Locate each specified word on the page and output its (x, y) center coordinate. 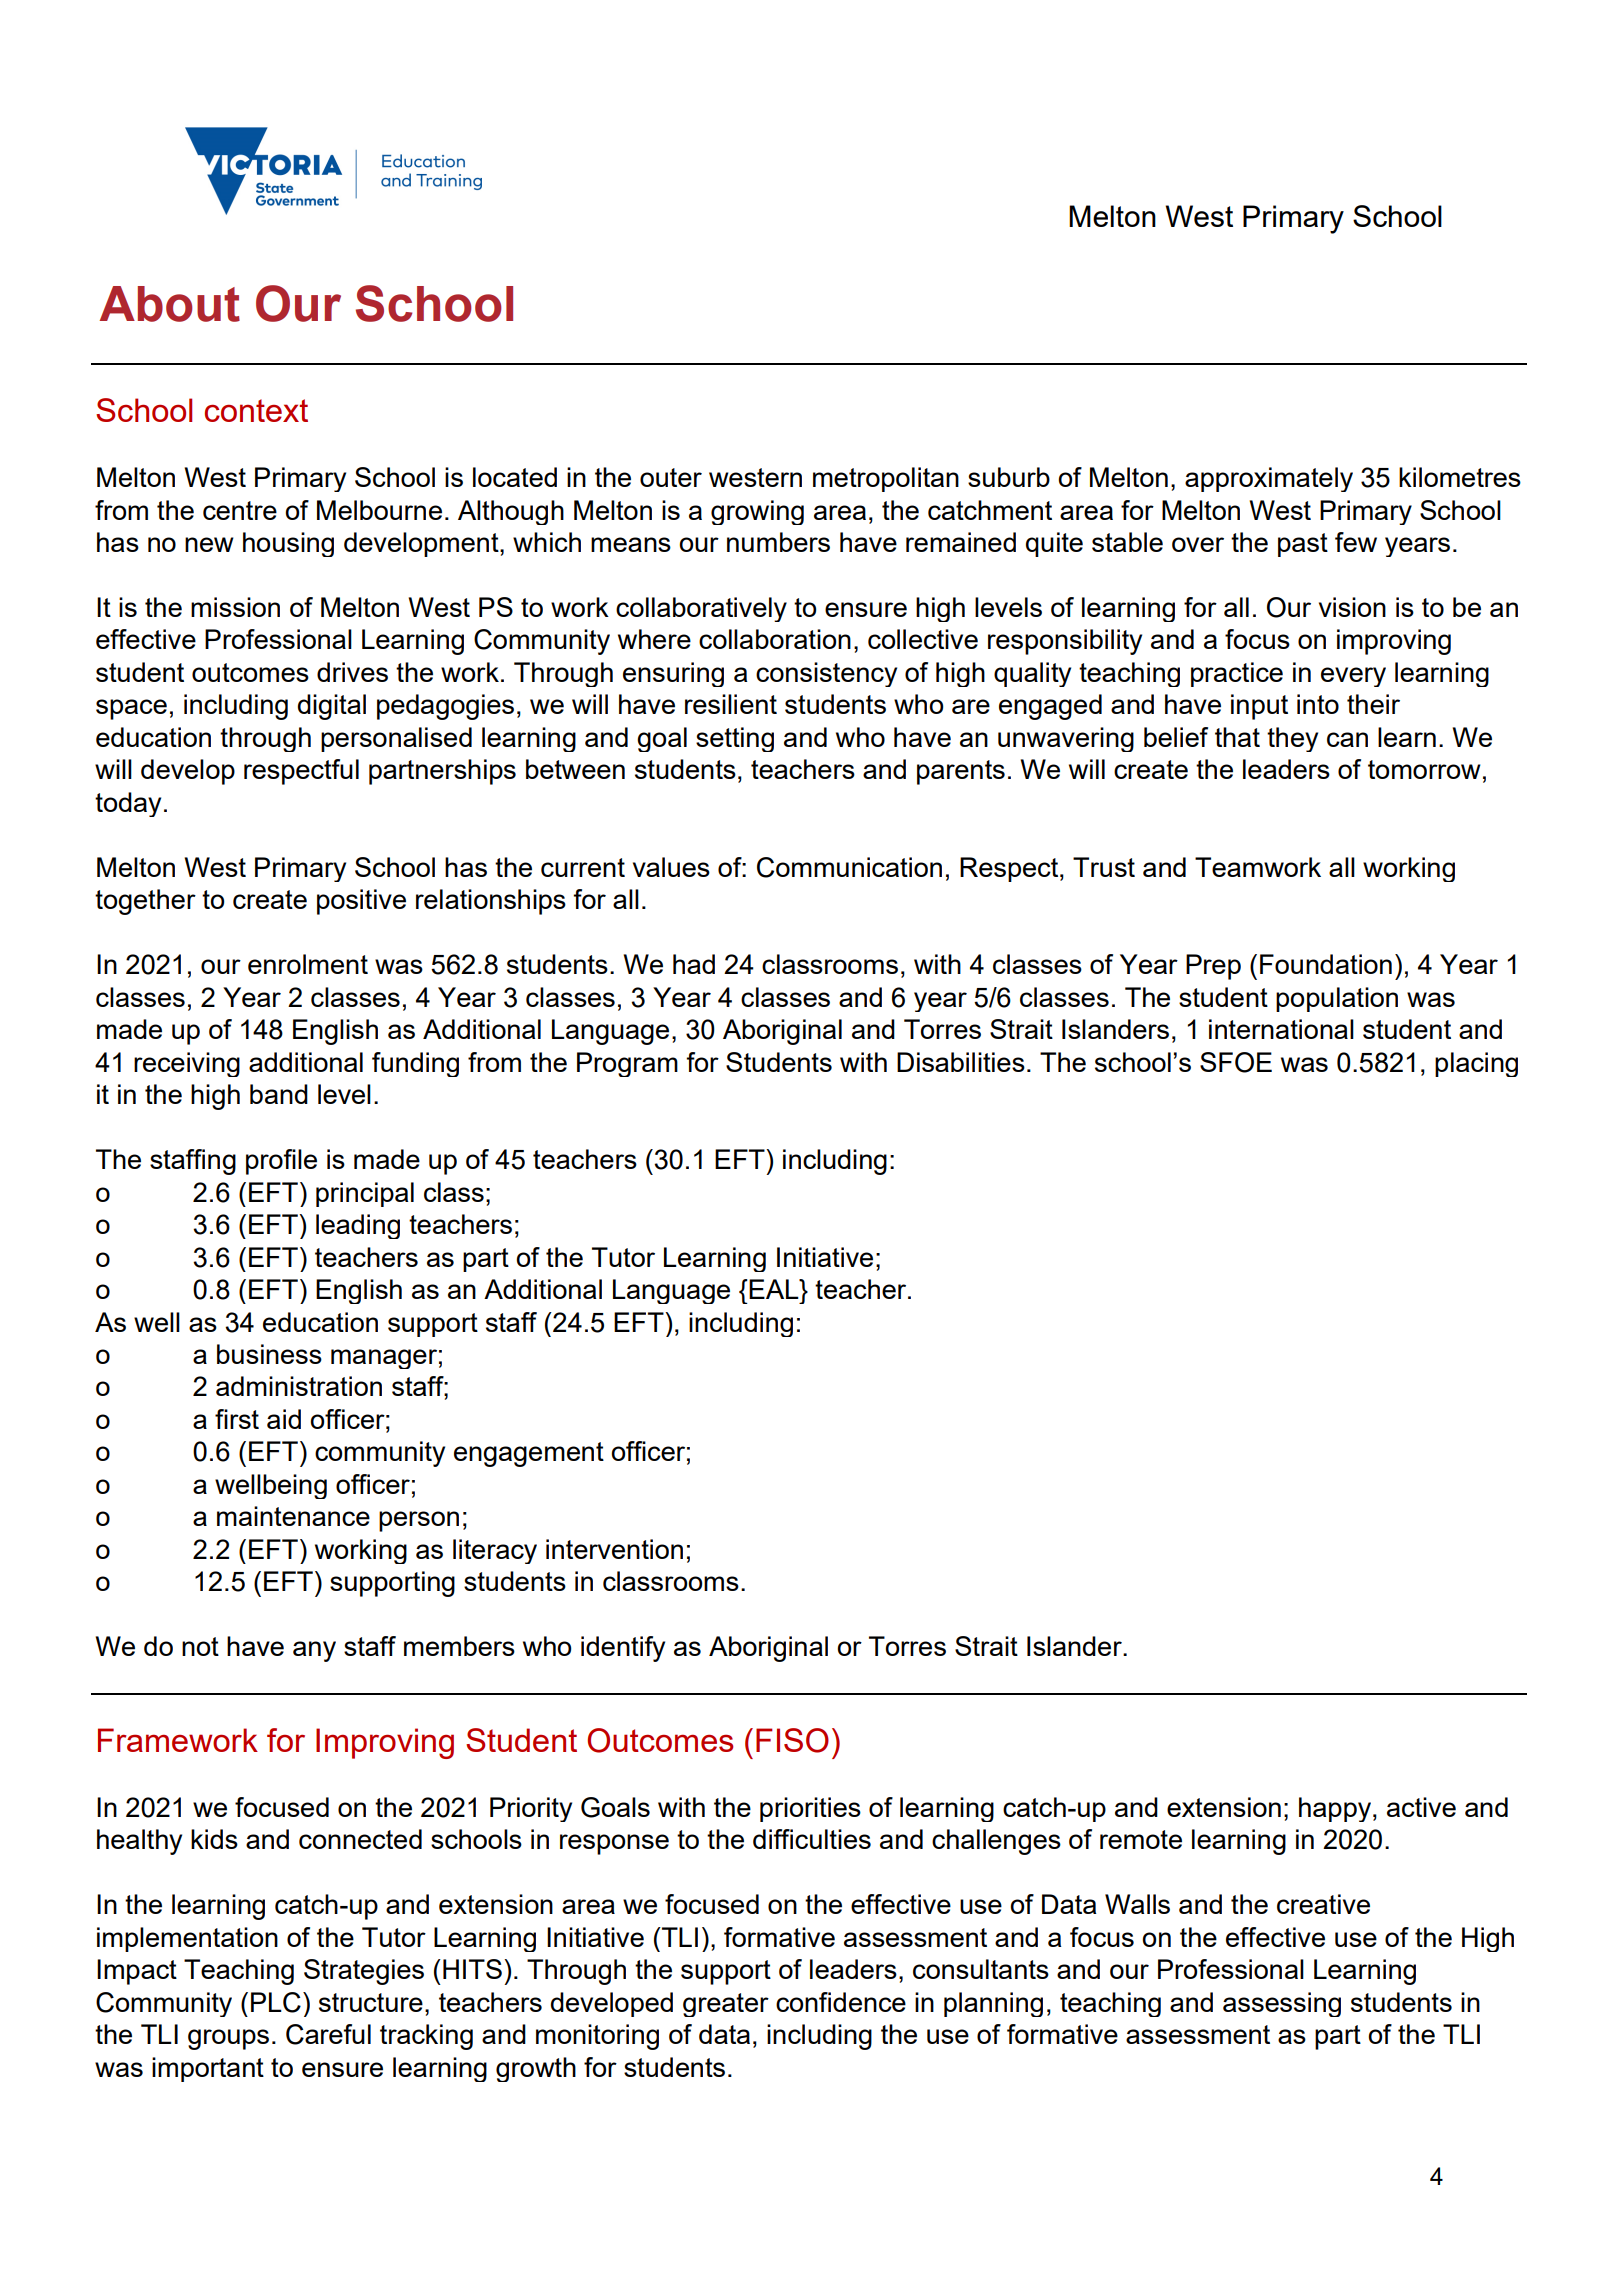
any (314, 1651)
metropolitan (886, 479)
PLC (276, 2002)
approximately (1269, 479)
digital (332, 707)
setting (735, 739)
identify (623, 1649)
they (1292, 739)
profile (281, 1162)
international (1281, 1029)
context (256, 410)
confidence (841, 2002)
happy (1335, 1809)
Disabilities (961, 1062)
